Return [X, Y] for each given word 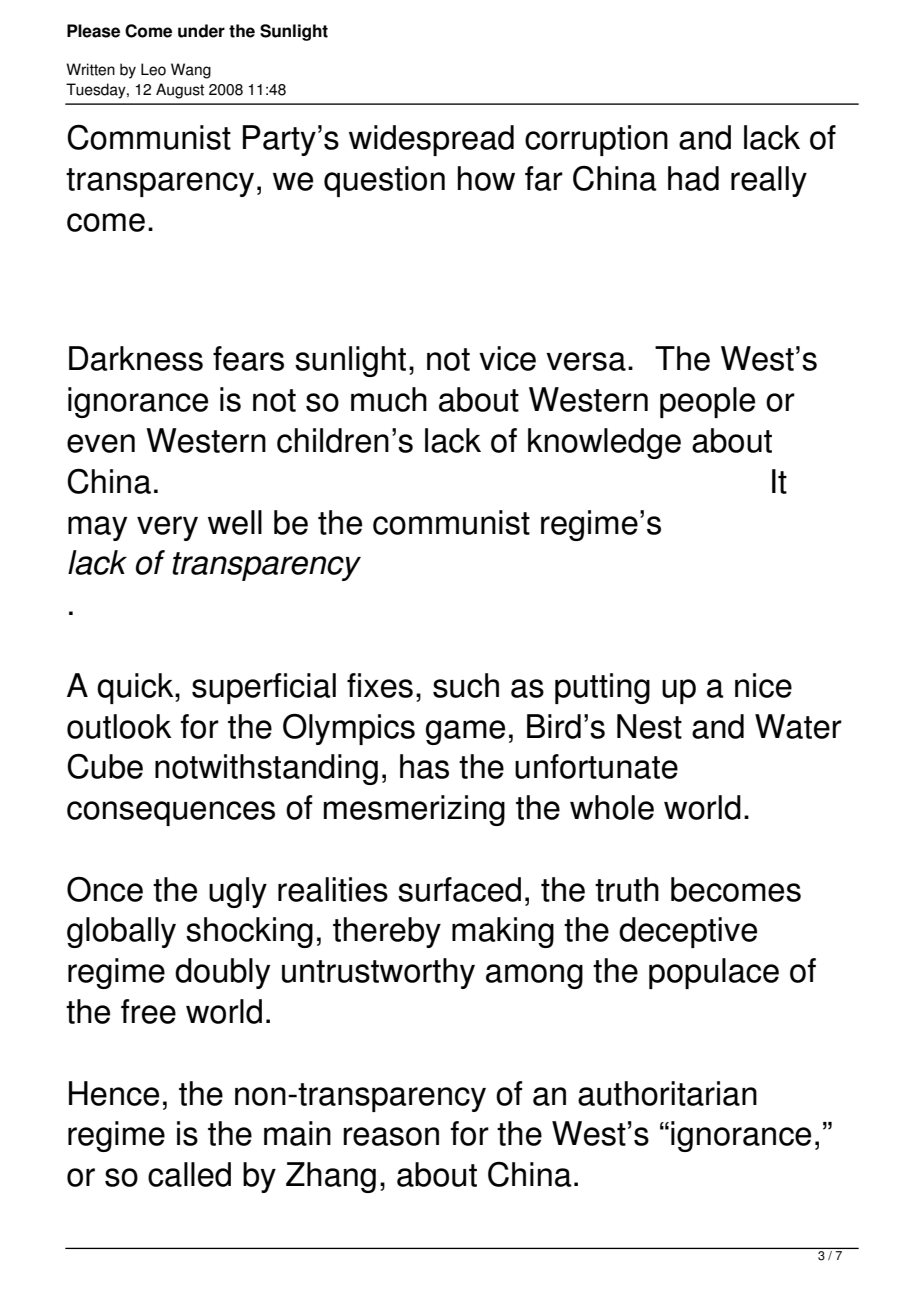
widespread [431, 140]
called [189, 1174]
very [167, 528]
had [693, 178]
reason [391, 1136]
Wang [191, 71]
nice [763, 685]
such [466, 685]
